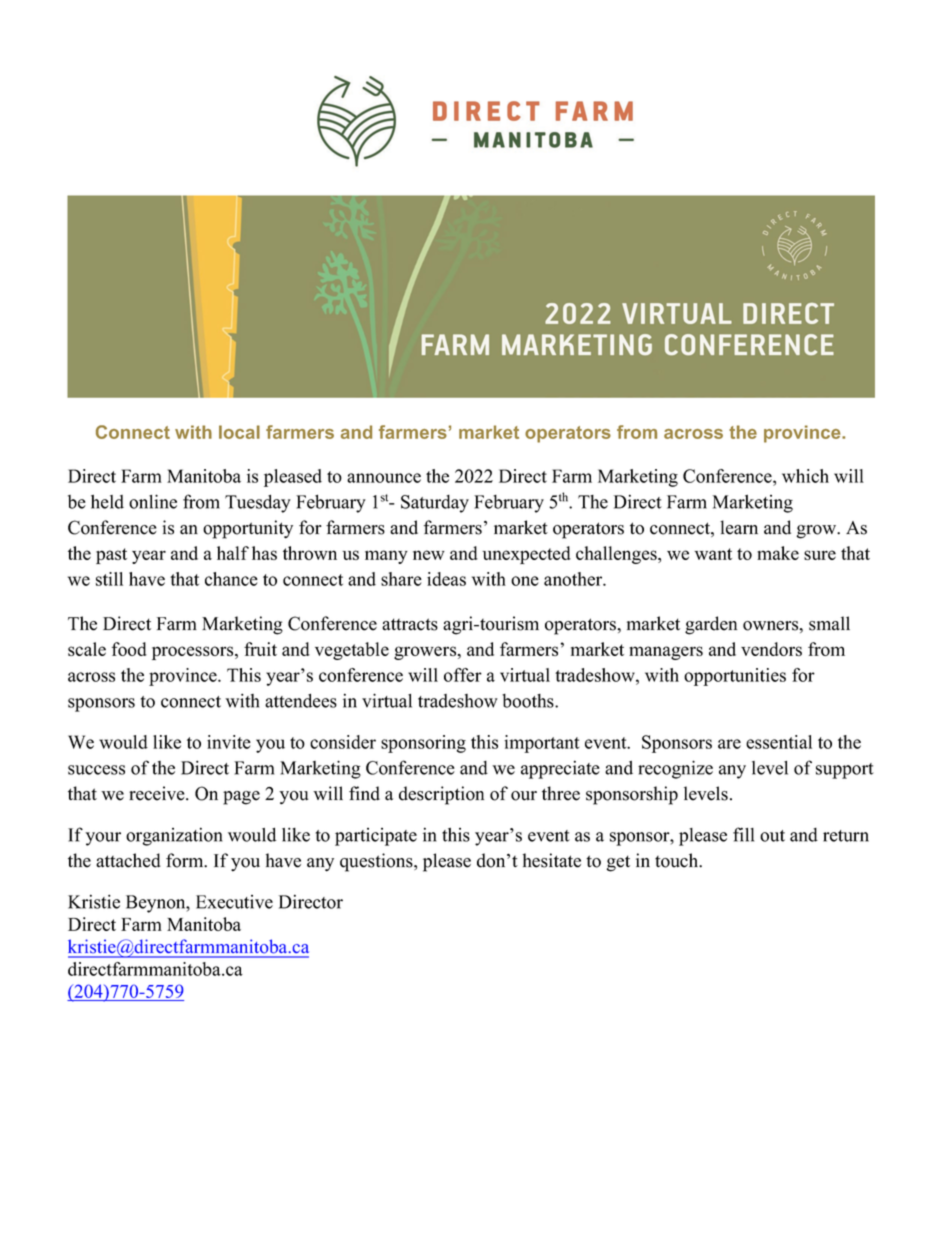  I want to click on which, so click(805, 476).
